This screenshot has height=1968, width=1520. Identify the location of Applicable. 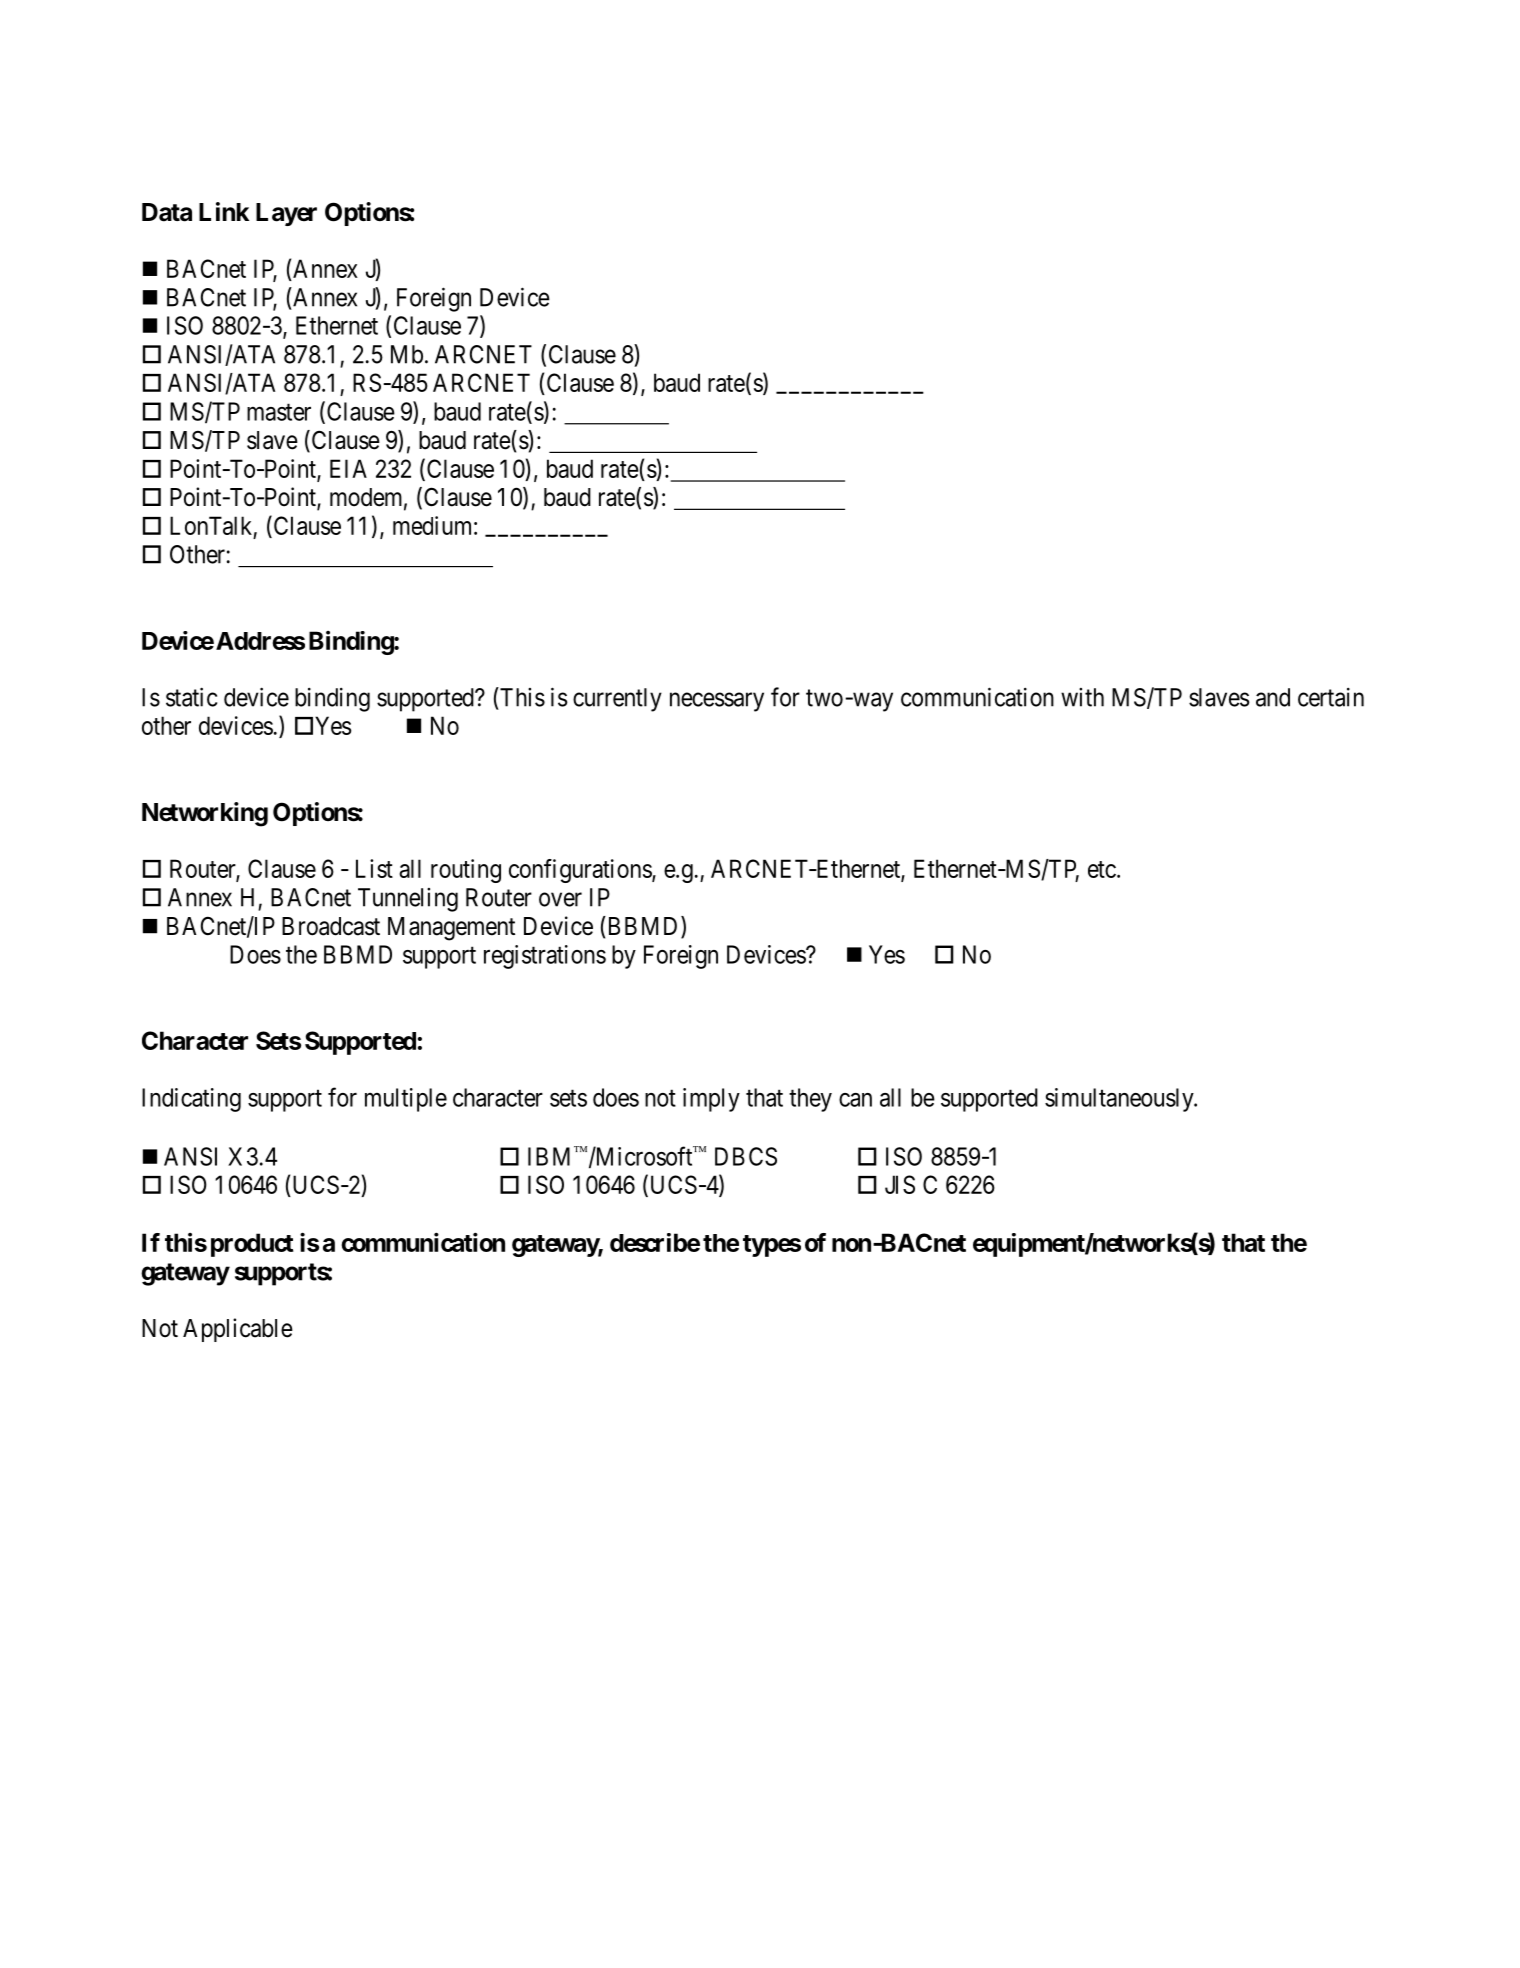
(238, 1330).
